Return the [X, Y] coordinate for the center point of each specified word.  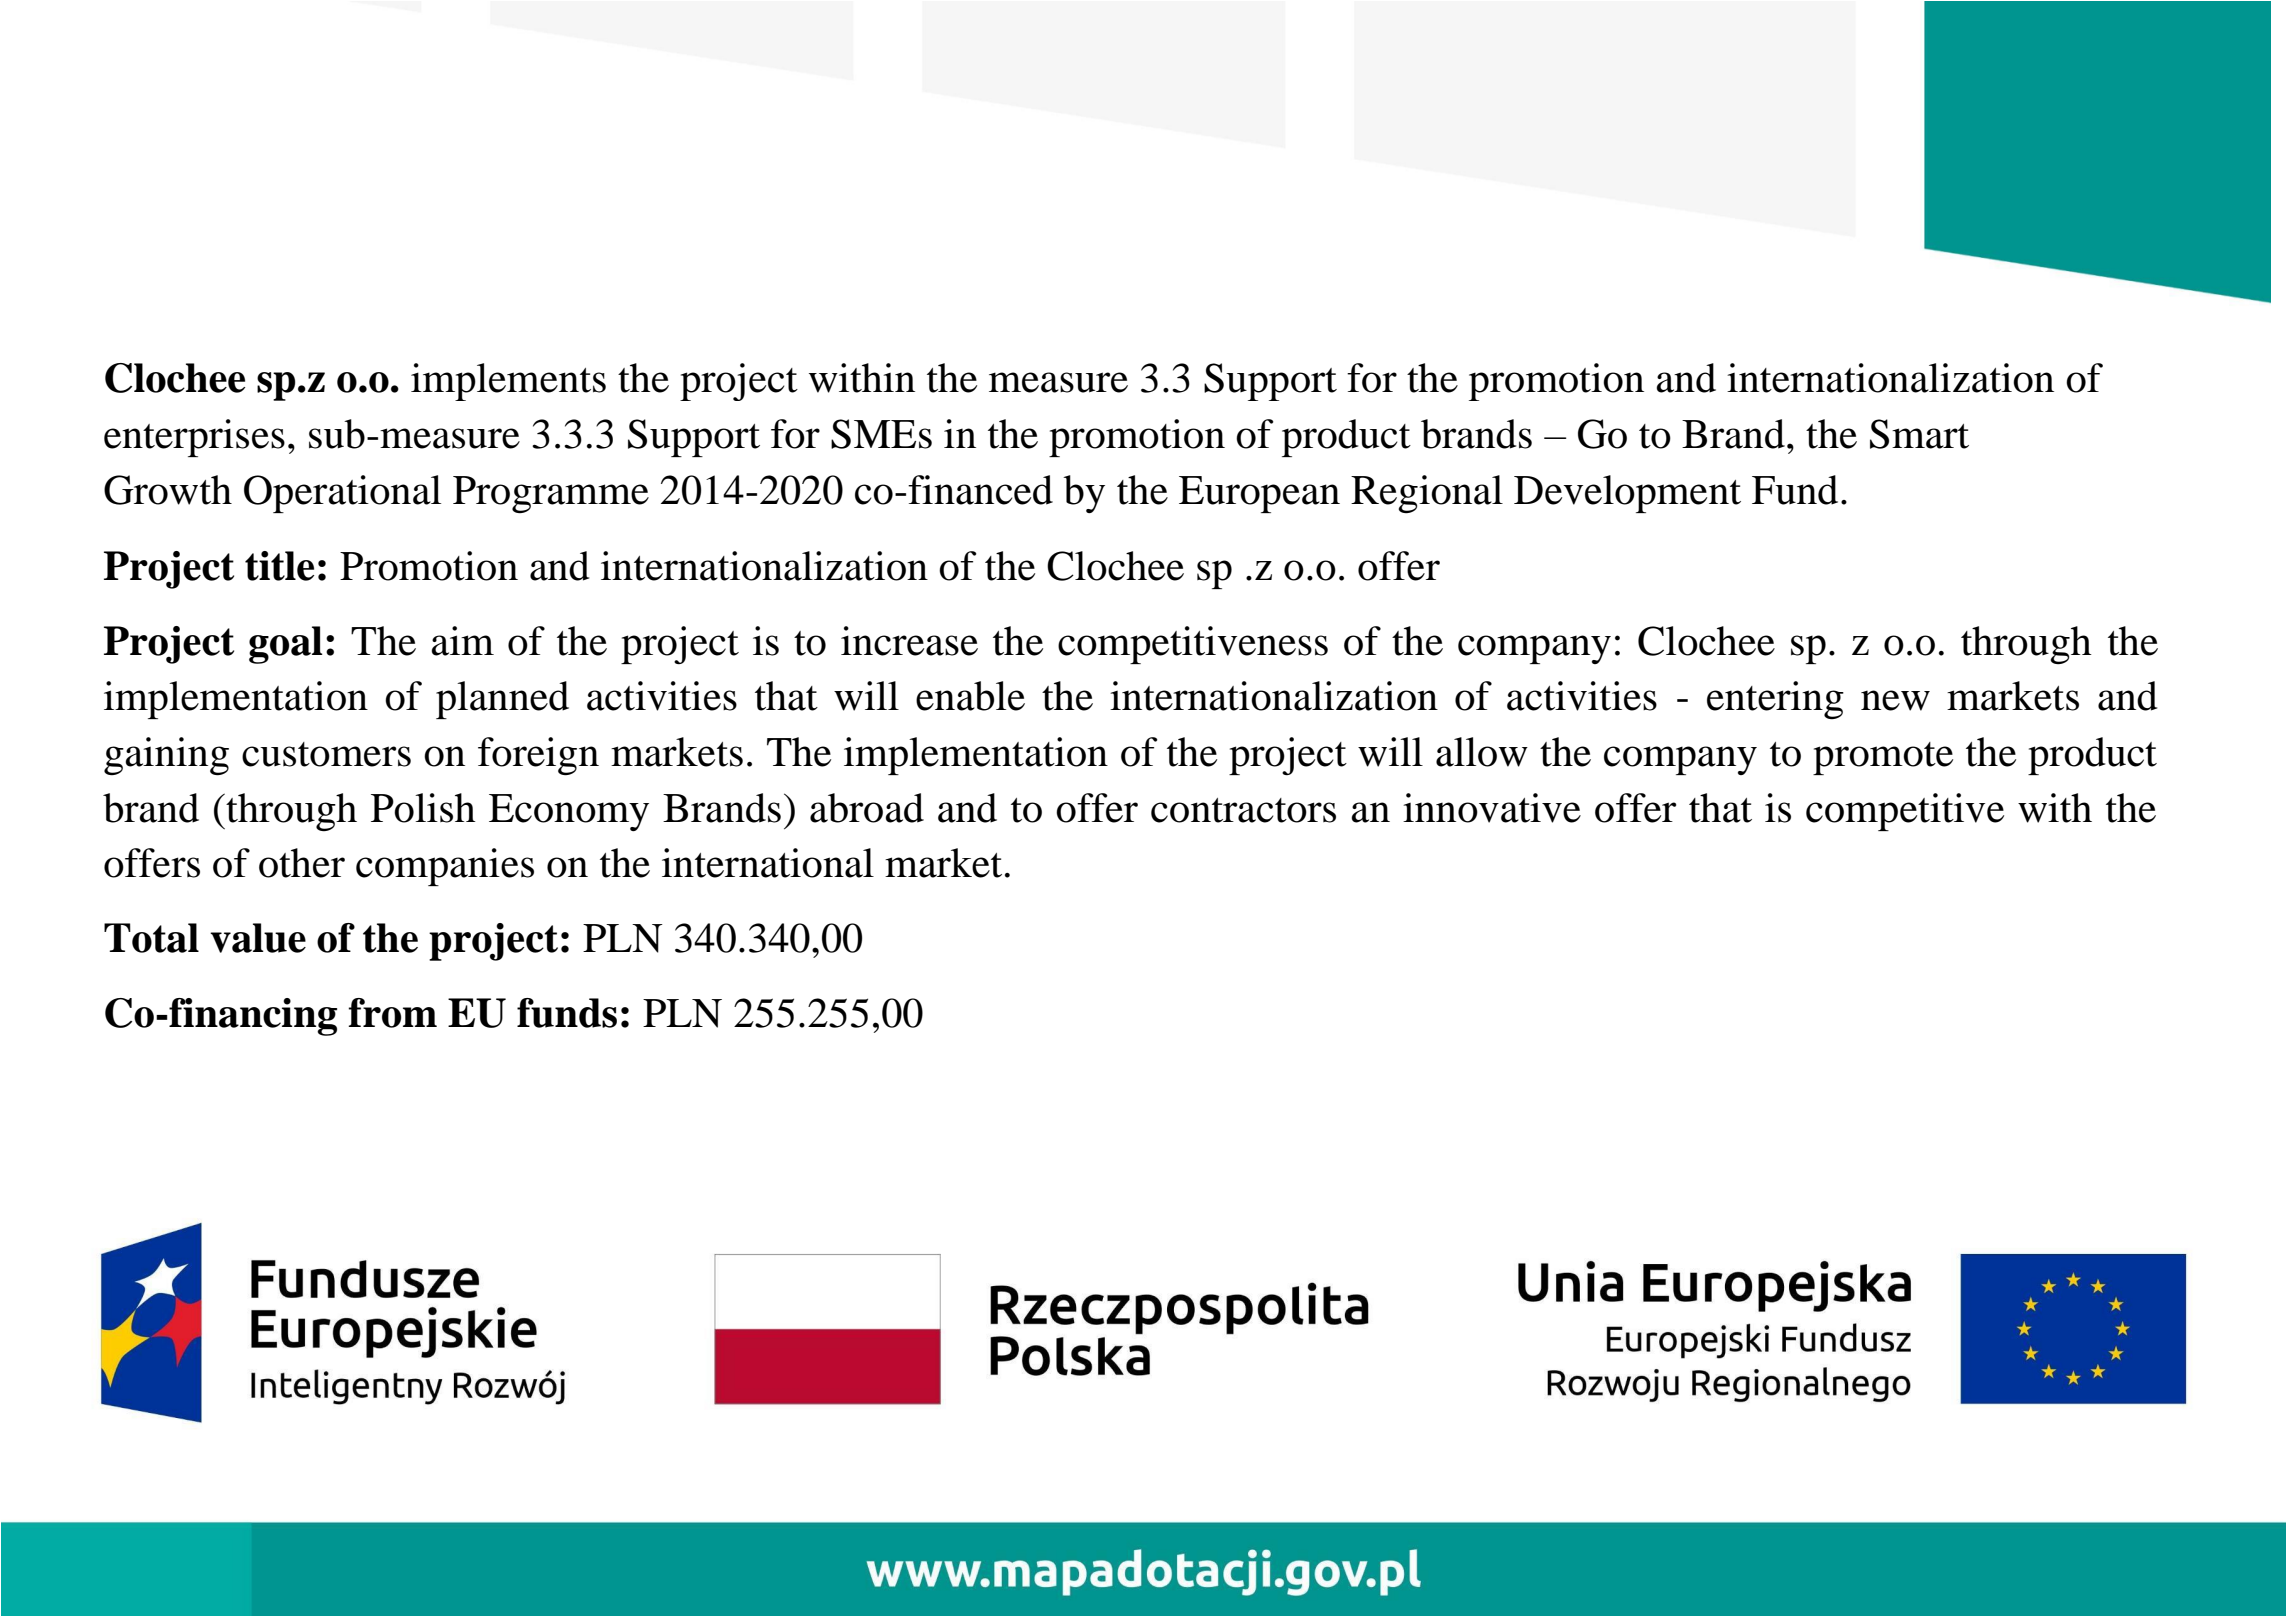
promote [1883, 758]
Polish [423, 808]
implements [508, 382]
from [392, 1013]
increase [909, 641]
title [279, 566]
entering [1775, 700]
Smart [1919, 434]
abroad [867, 808]
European [1259, 494]
